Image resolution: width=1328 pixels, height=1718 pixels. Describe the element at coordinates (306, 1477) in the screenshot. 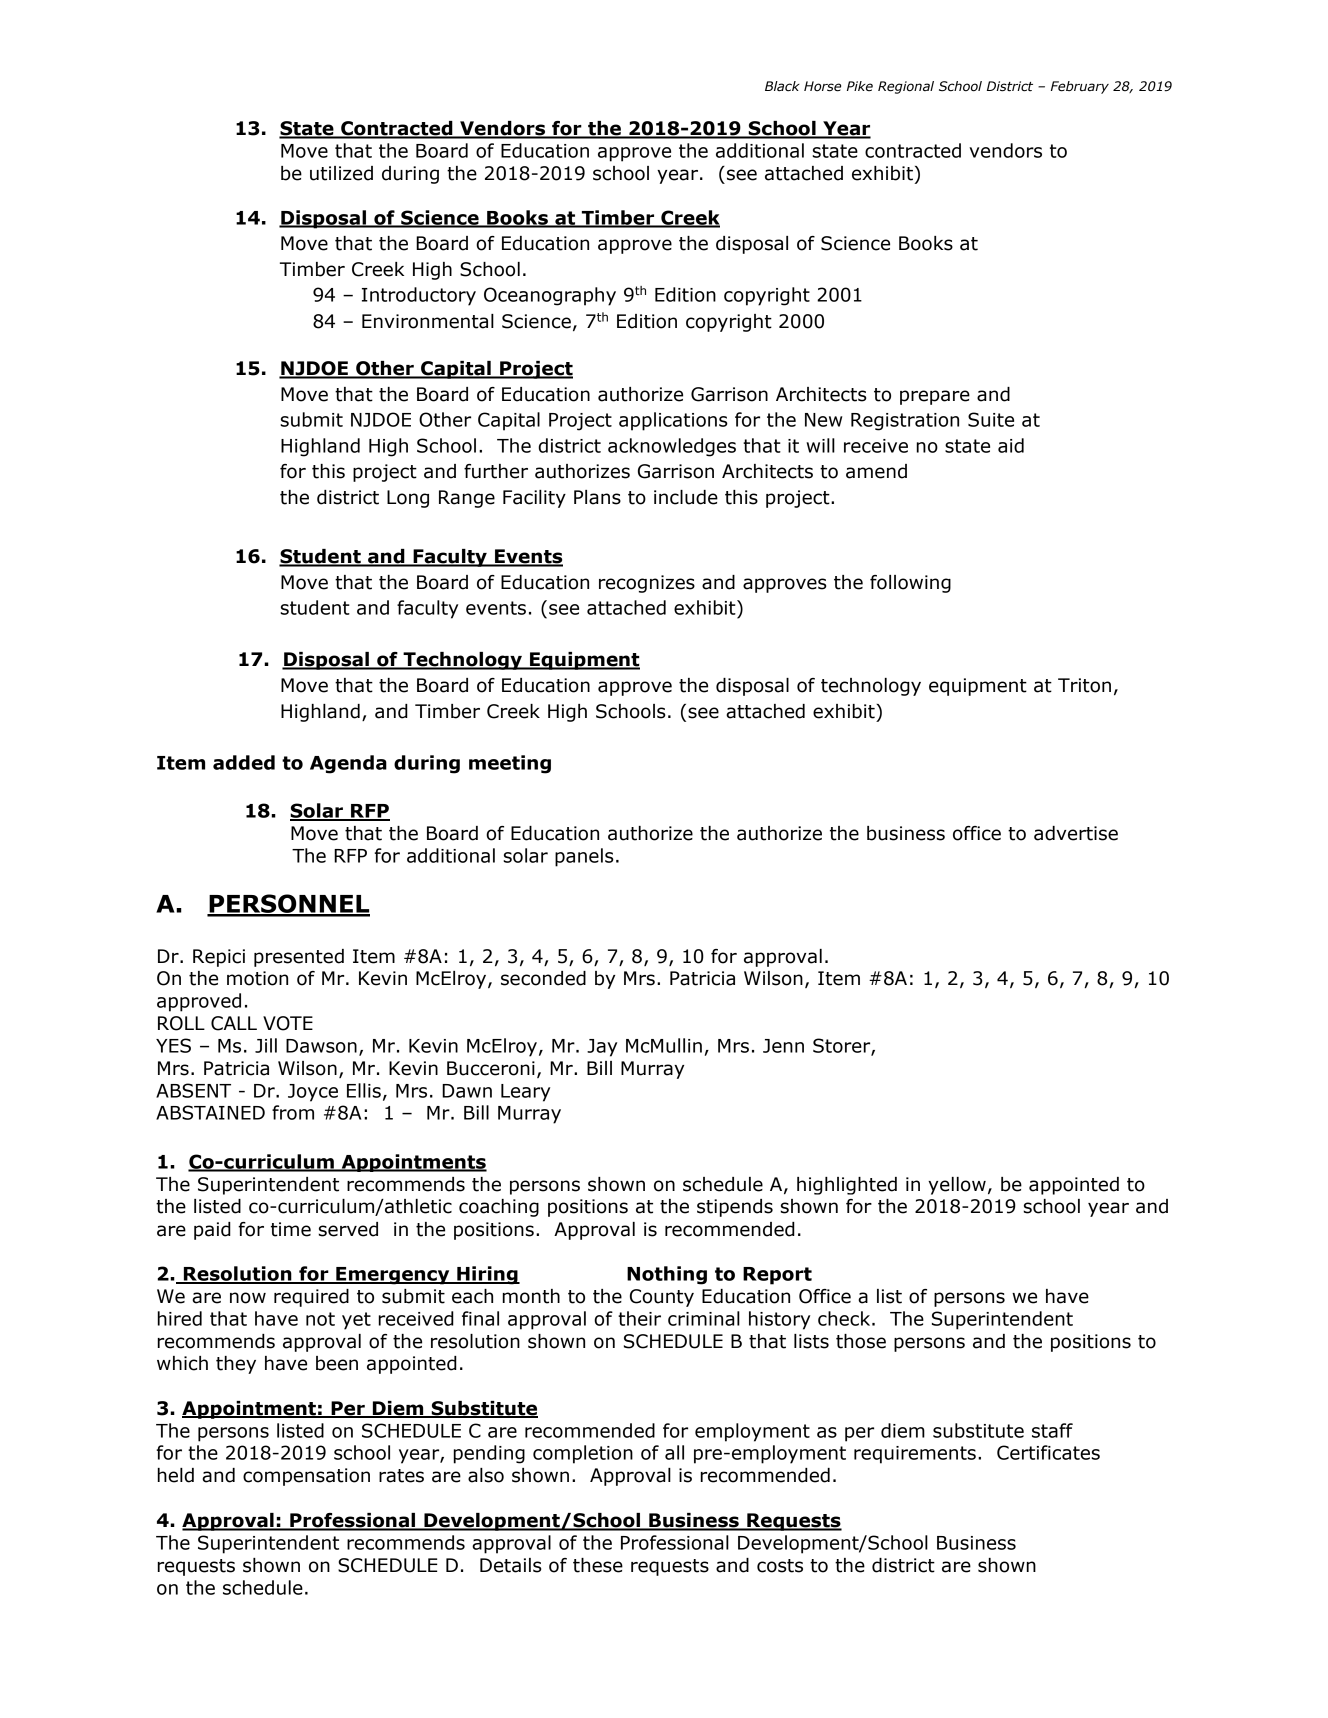

I see `compensation` at that location.
